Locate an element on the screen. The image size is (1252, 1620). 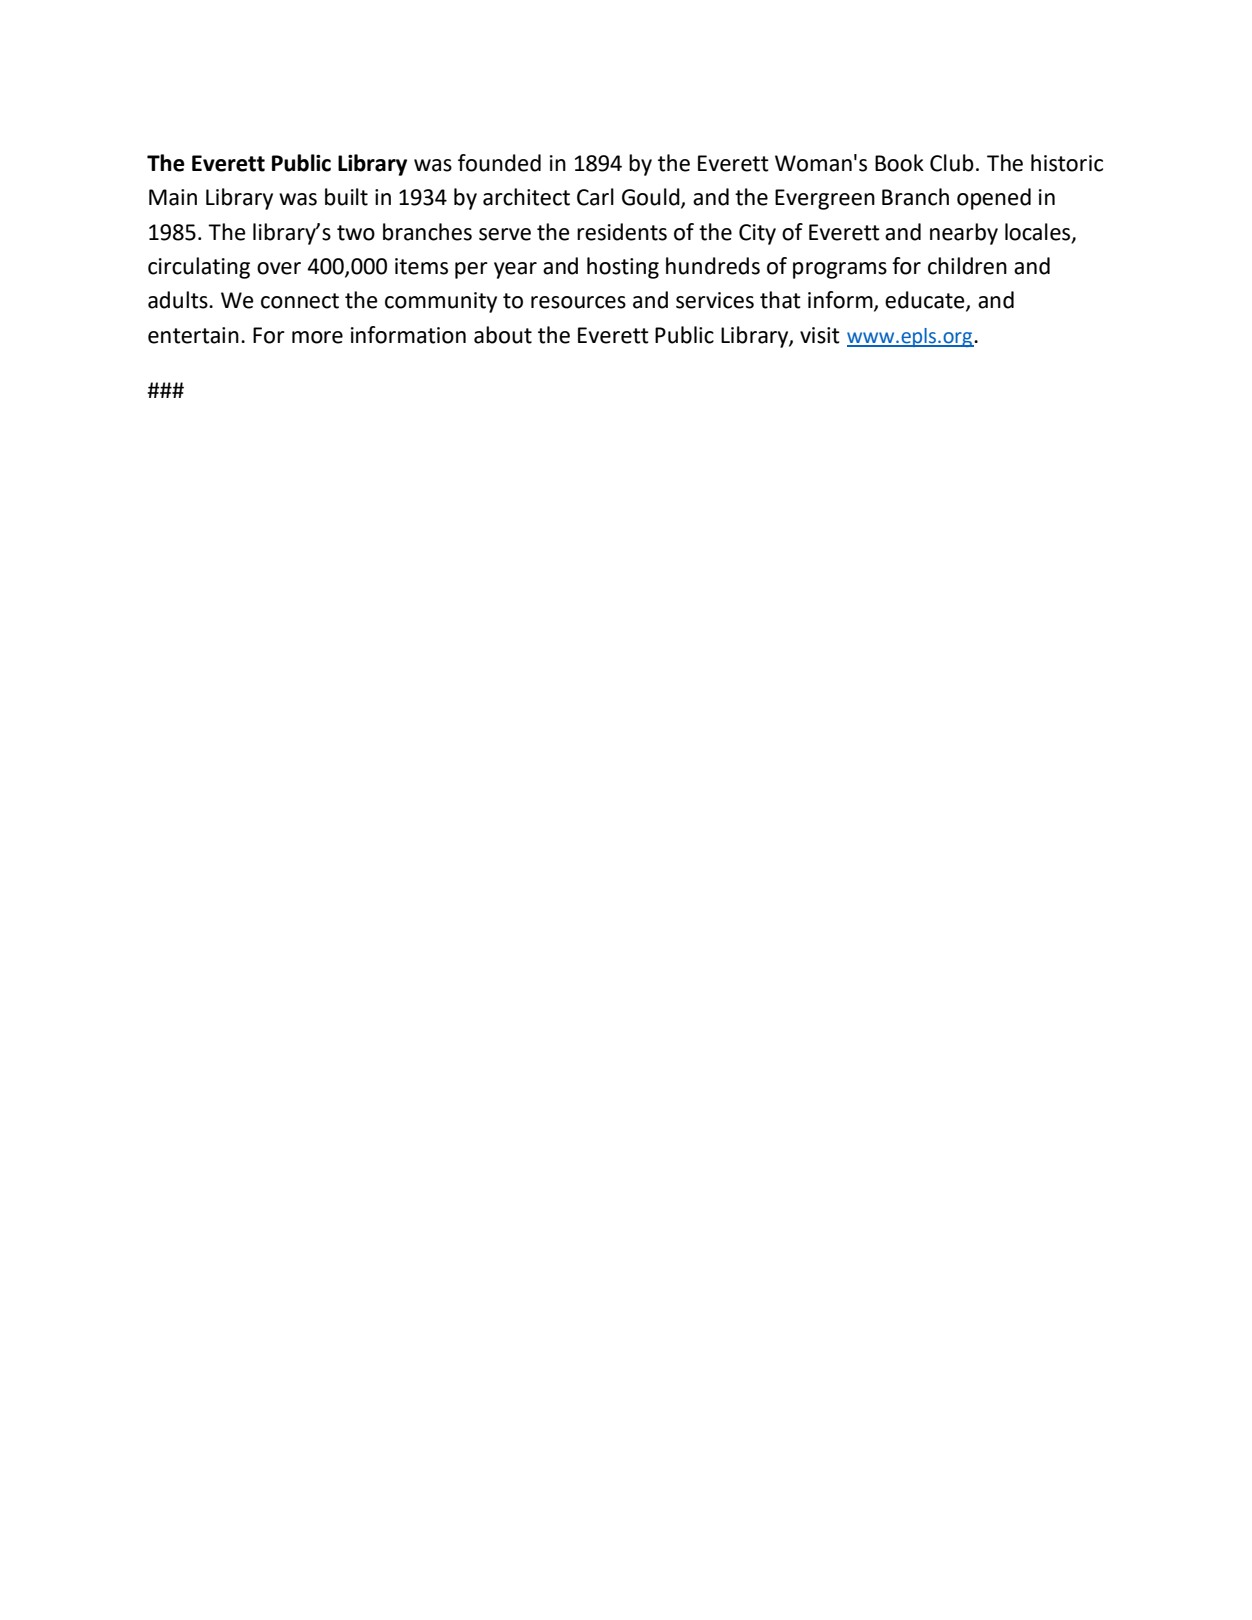
hosting is located at coordinates (623, 268).
